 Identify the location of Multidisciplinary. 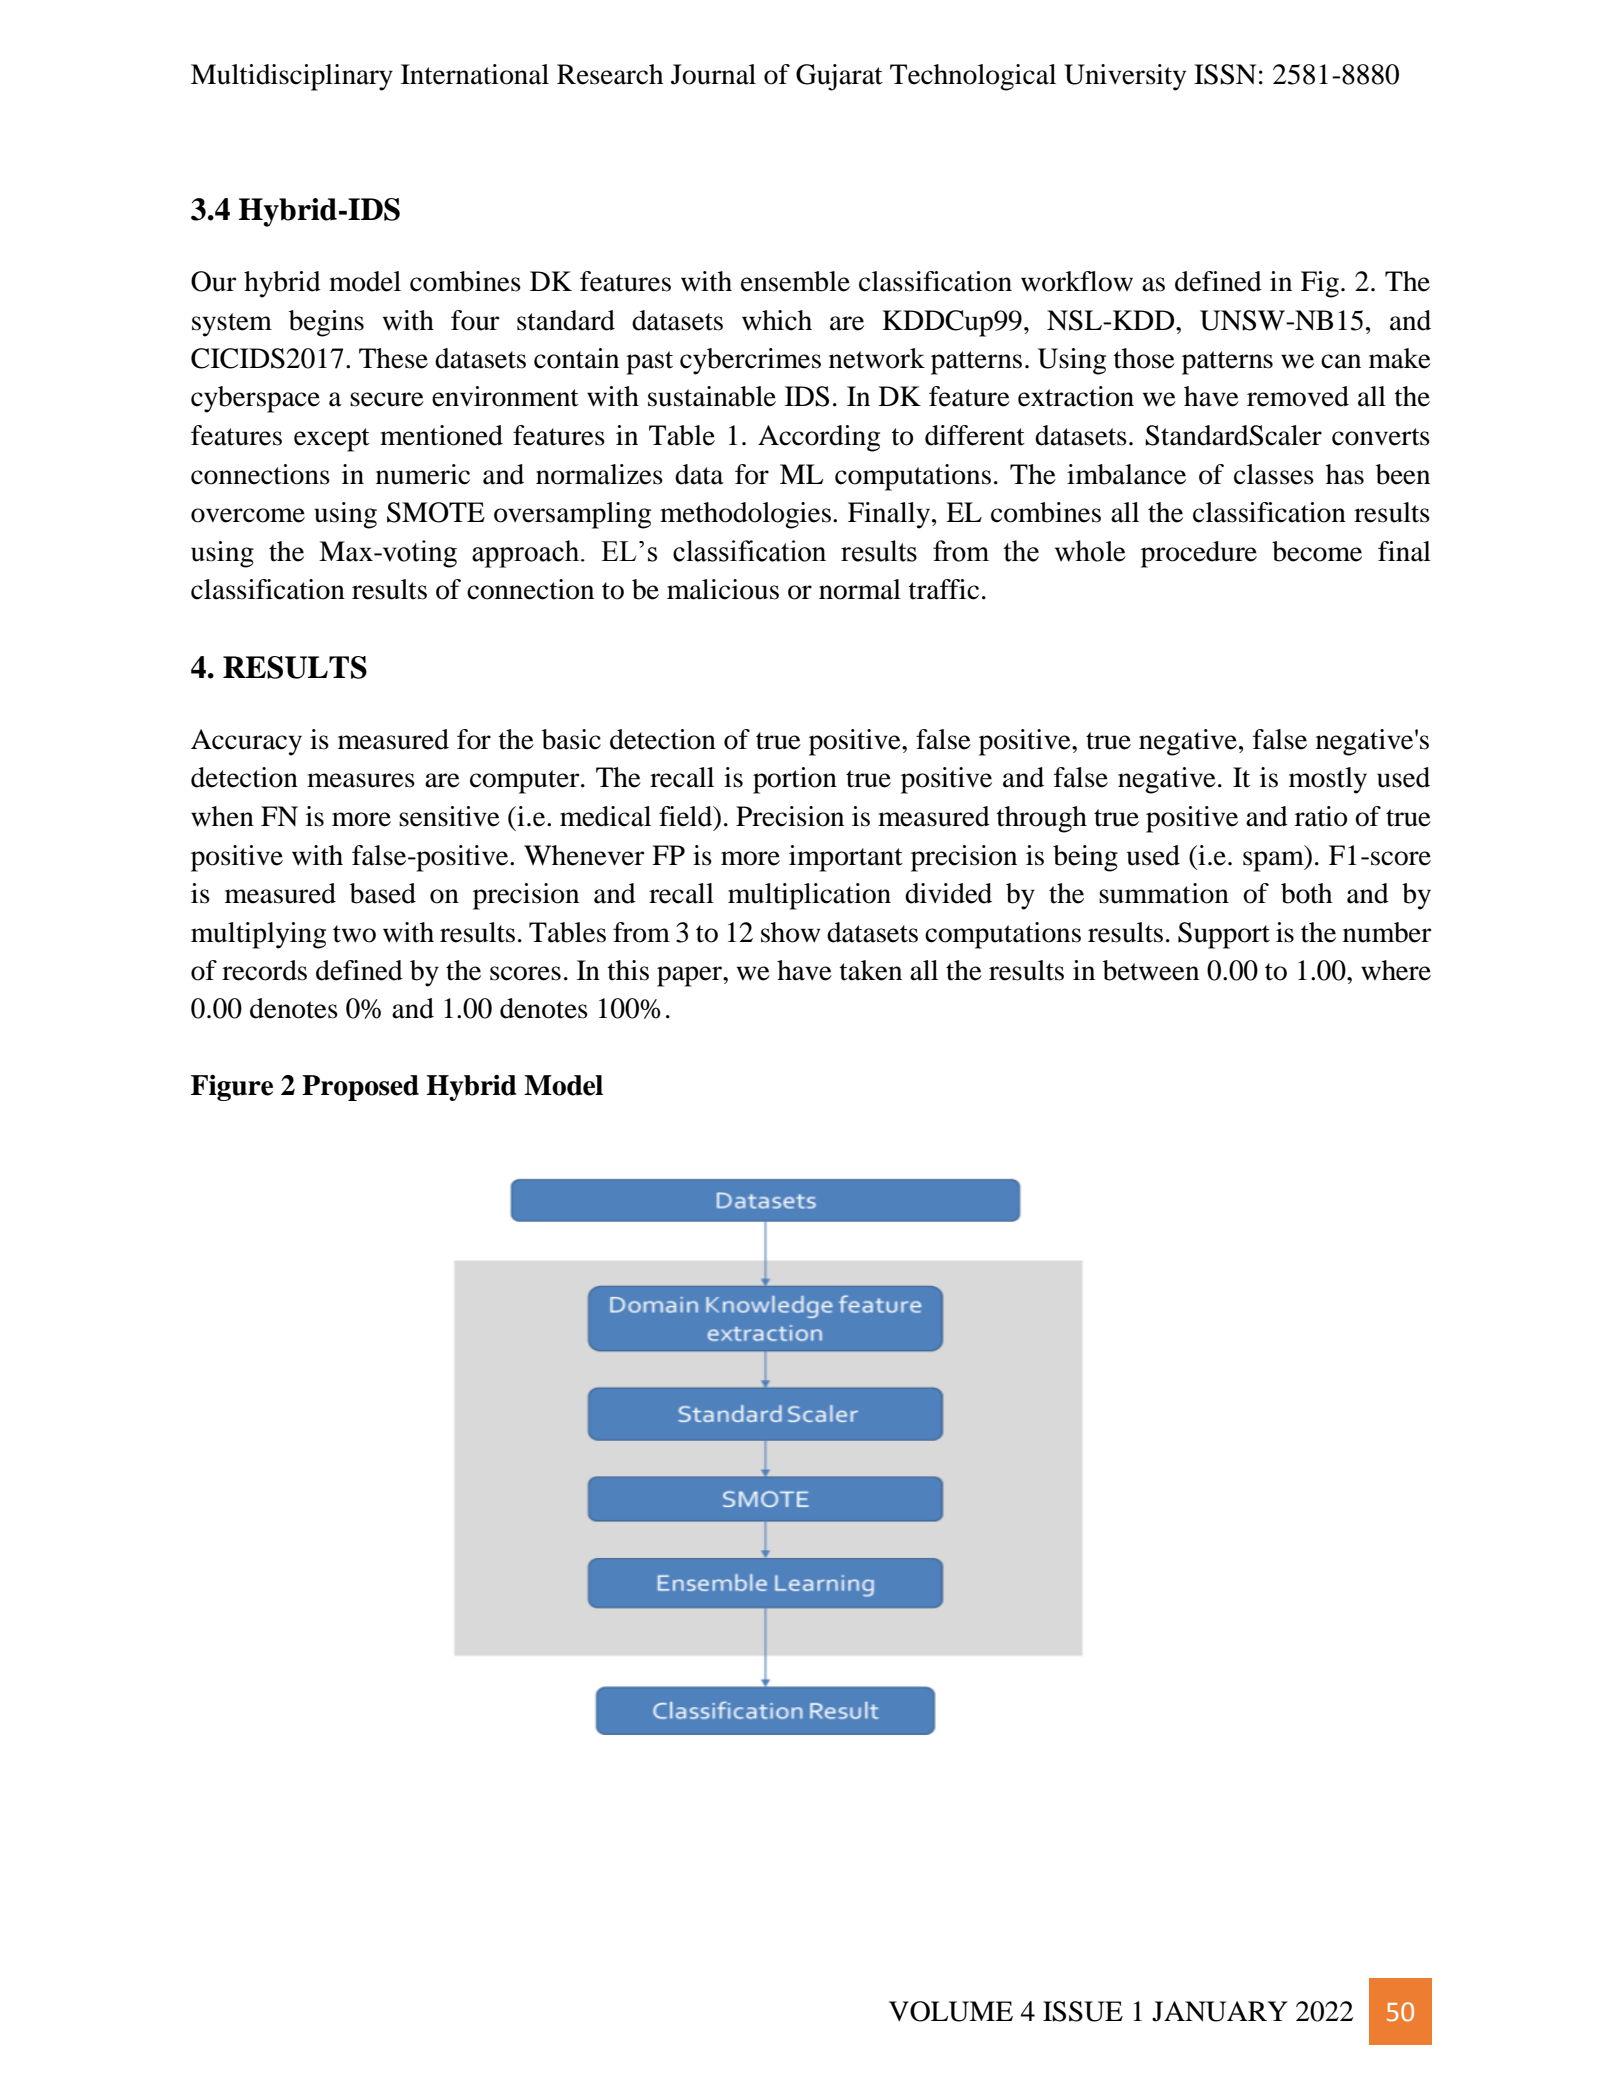
(292, 77).
